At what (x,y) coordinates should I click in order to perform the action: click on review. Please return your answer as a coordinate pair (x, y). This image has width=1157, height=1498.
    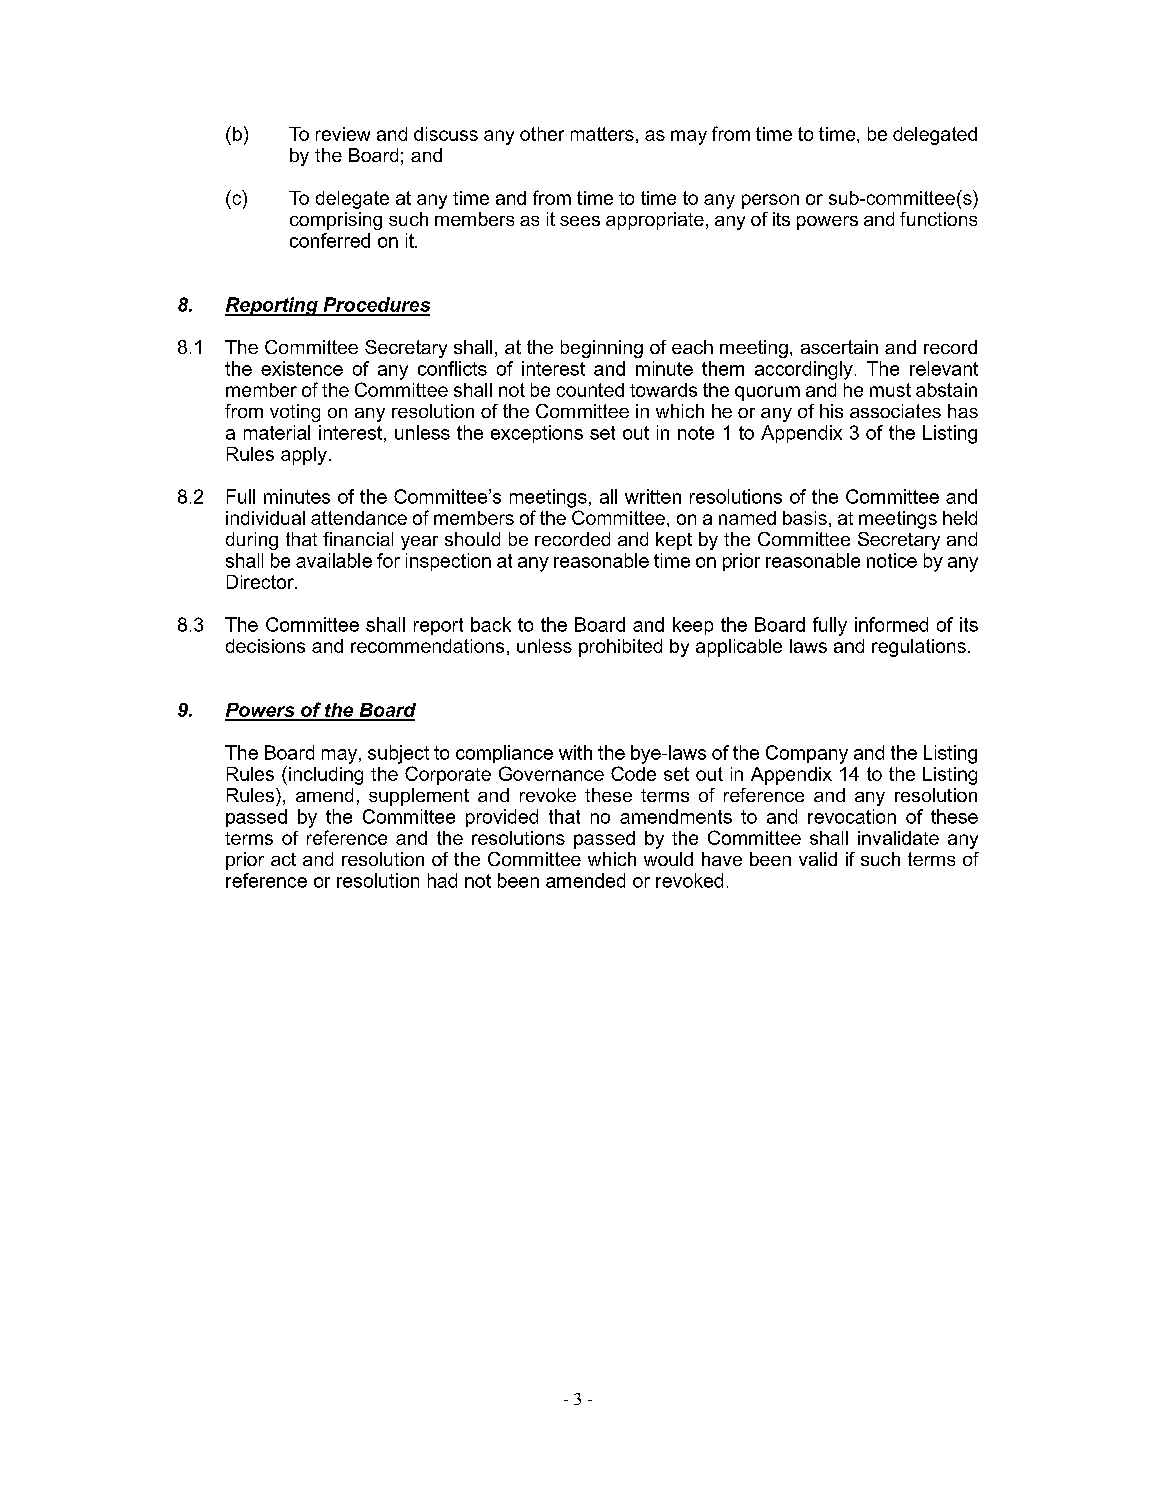
    Looking at the image, I should click on (343, 134).
